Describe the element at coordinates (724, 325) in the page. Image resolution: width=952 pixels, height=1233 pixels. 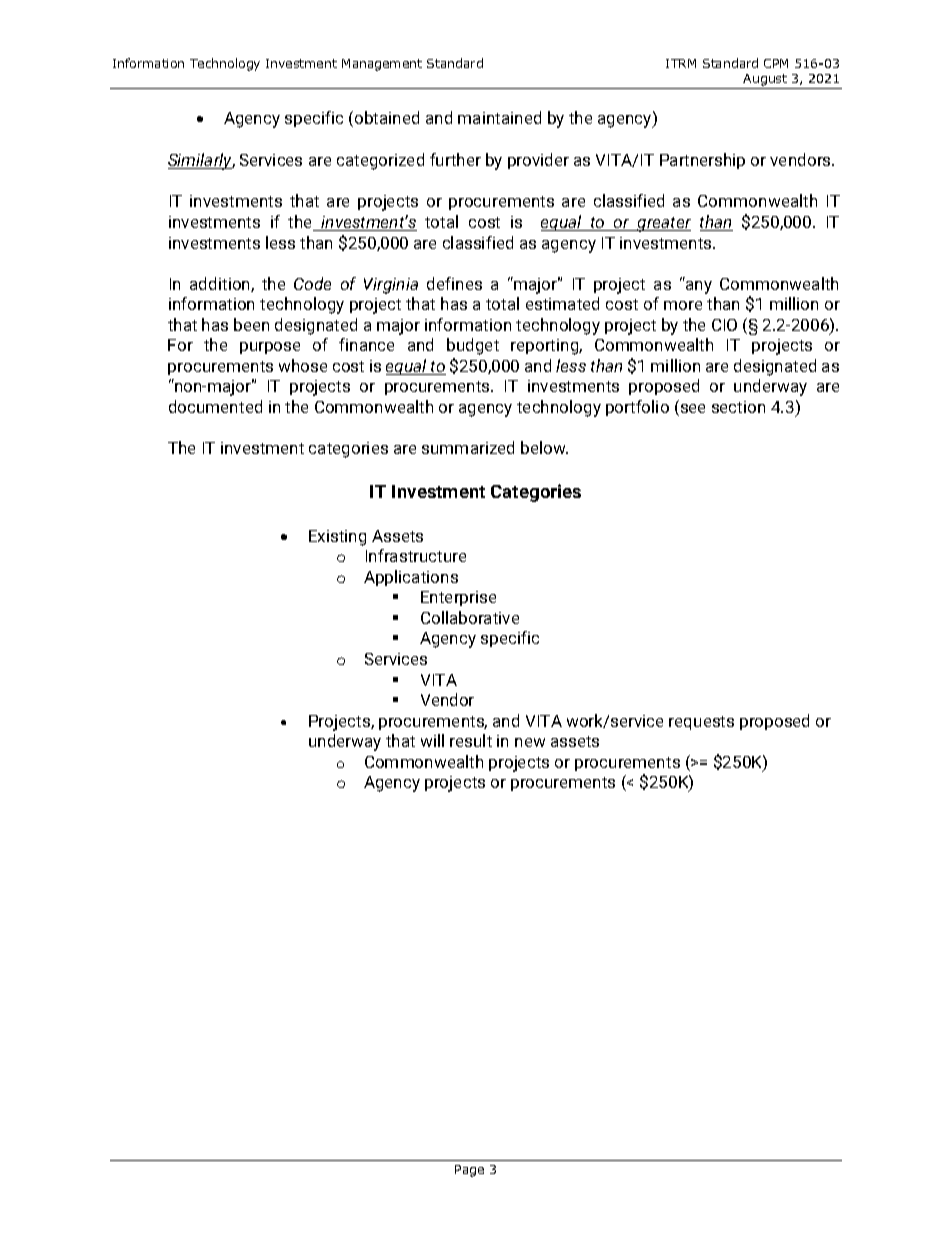
I see `CIO` at that location.
